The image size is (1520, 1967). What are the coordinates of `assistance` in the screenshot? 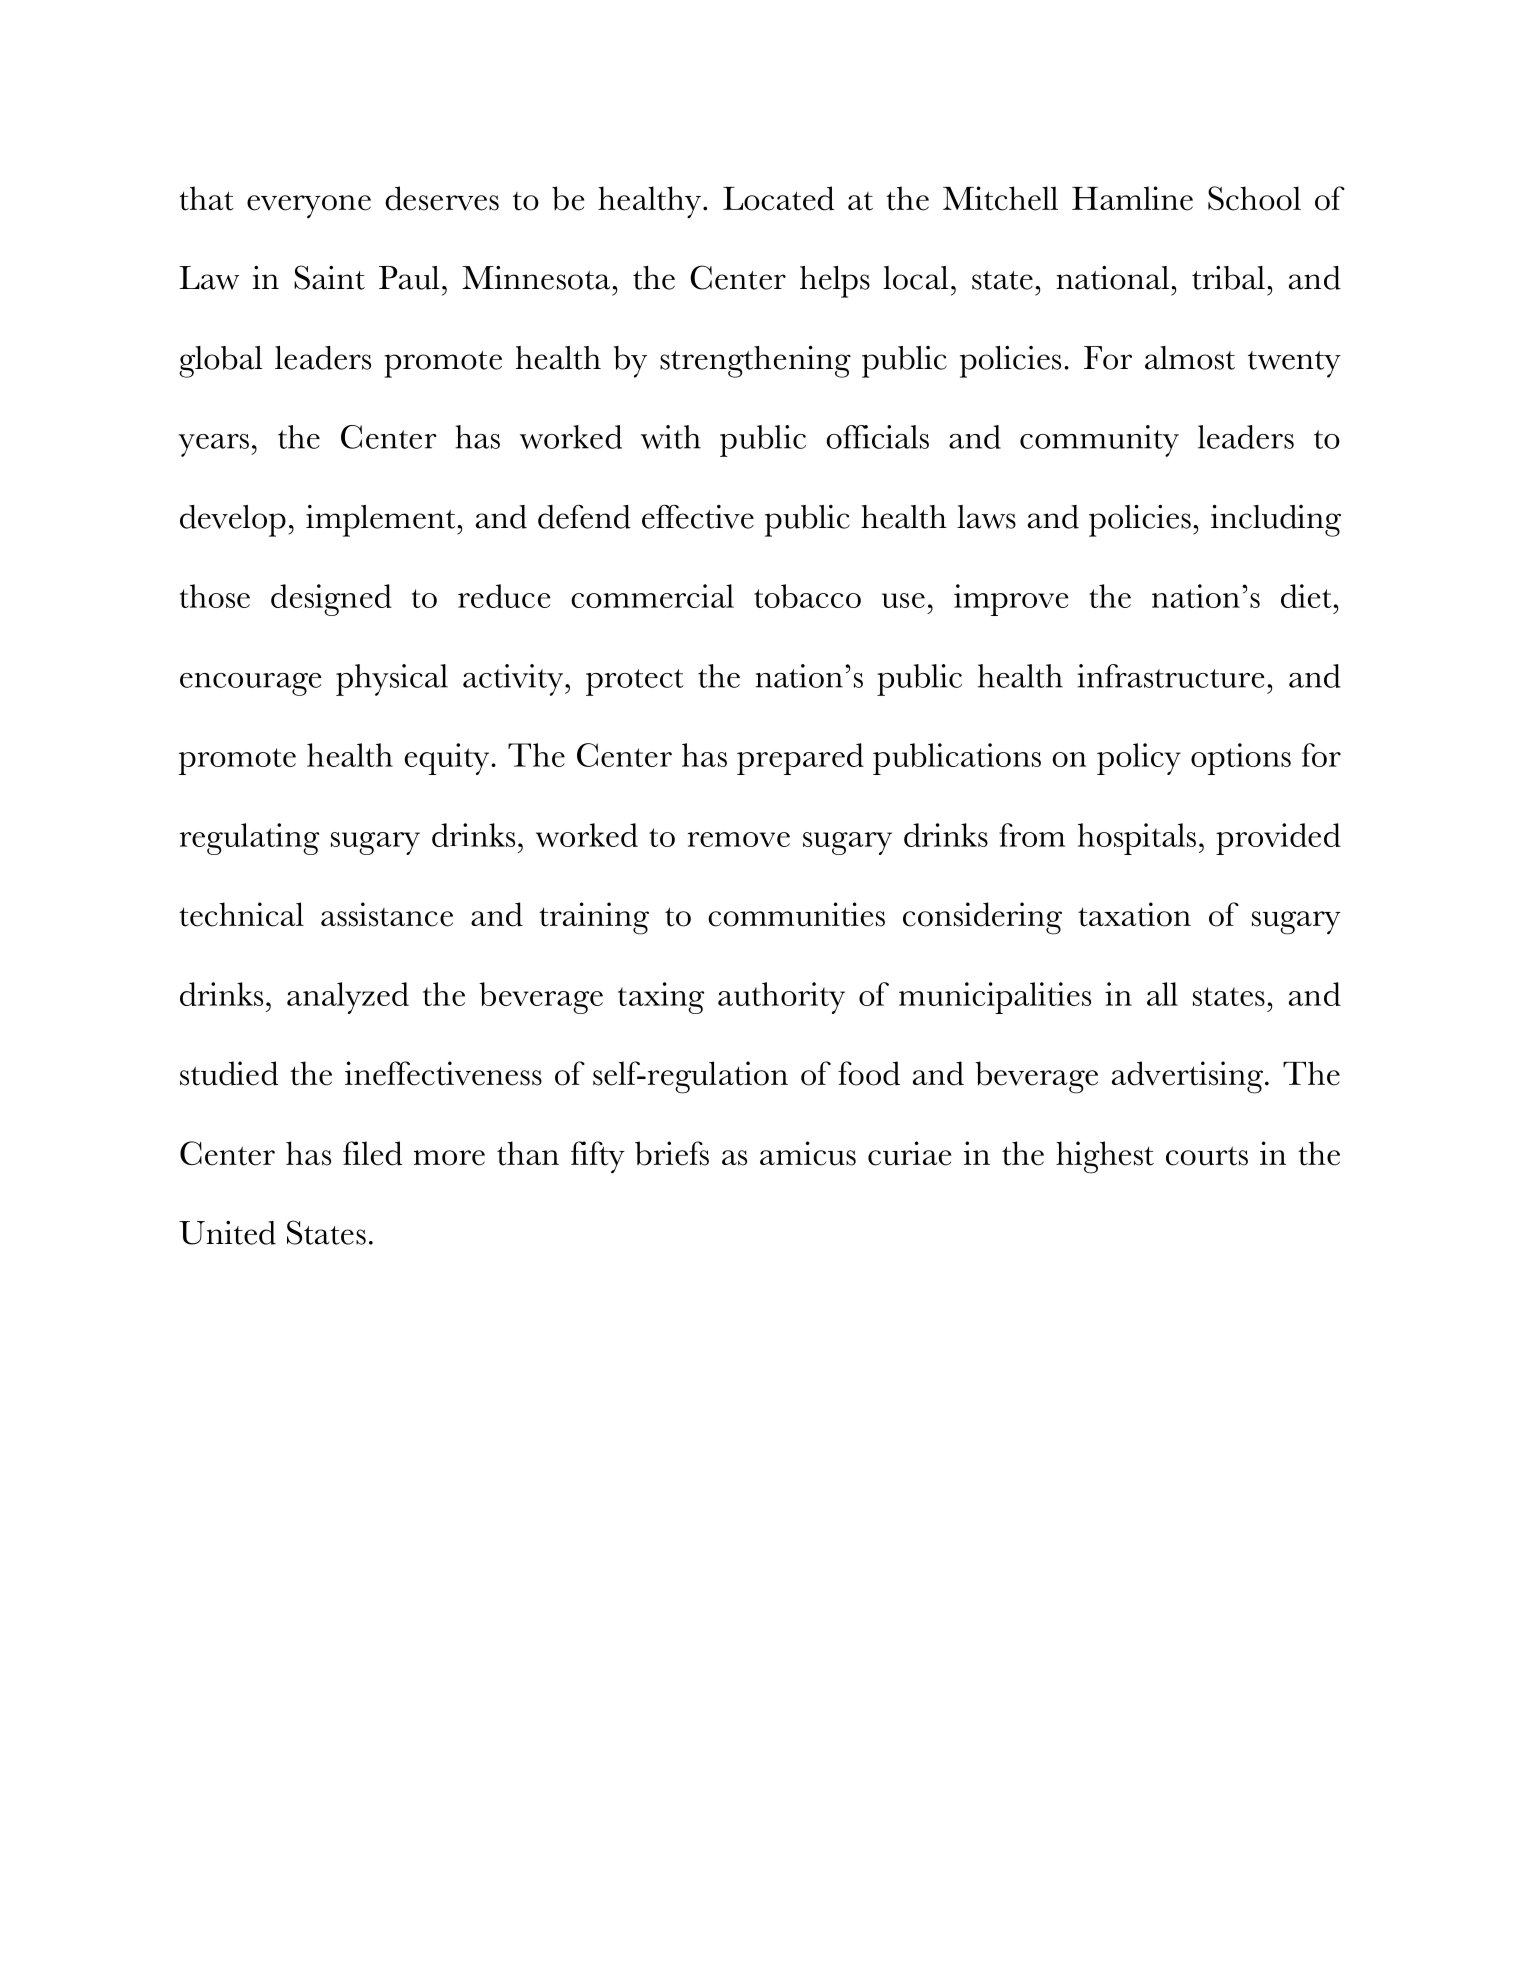 It's located at (387, 914).
